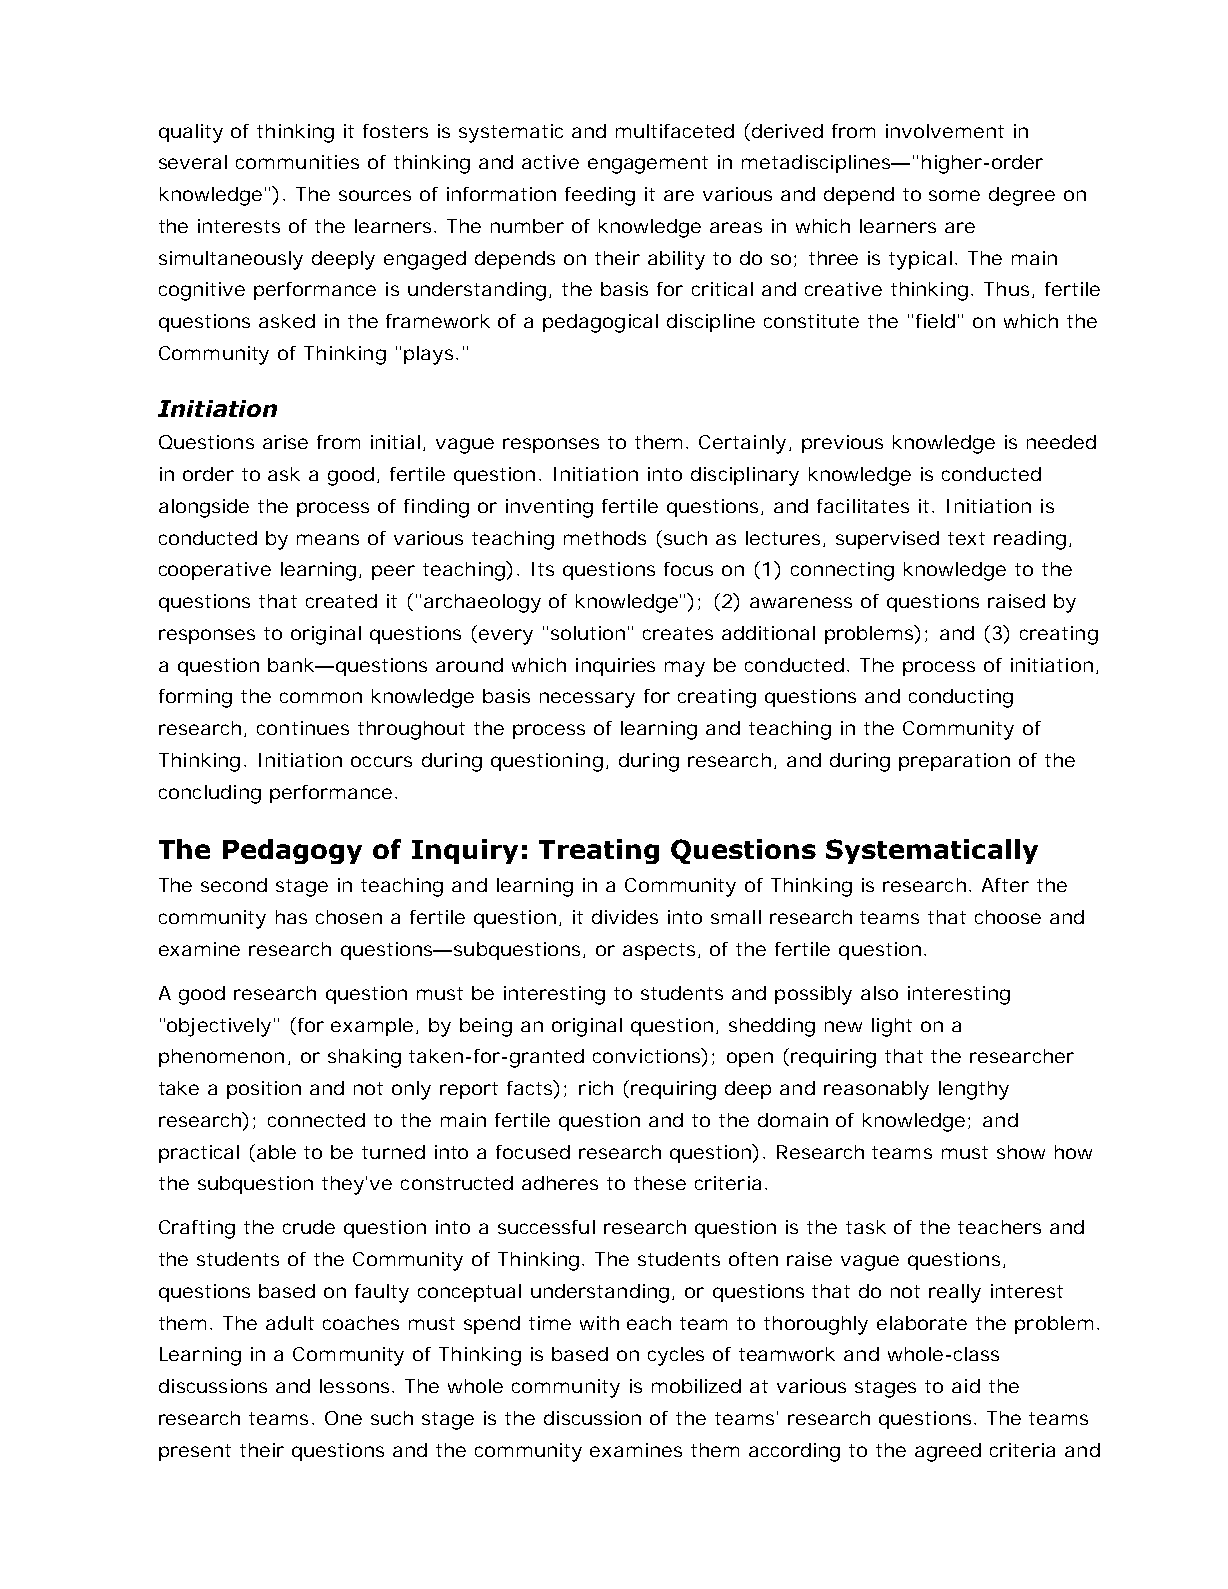 The image size is (1228, 1589). I want to click on engagement, so click(648, 165).
